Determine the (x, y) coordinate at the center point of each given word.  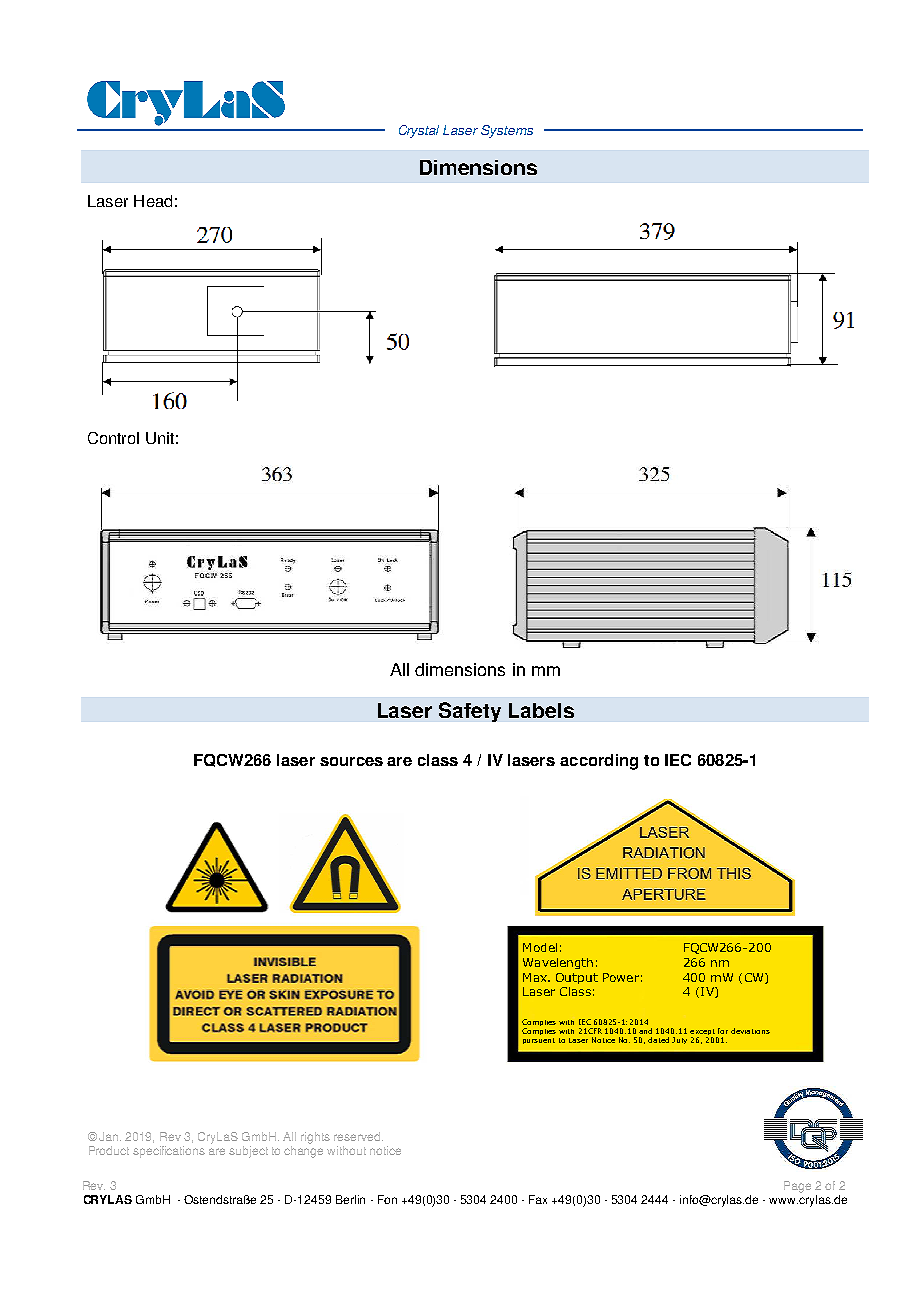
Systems (507, 131)
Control (113, 438)
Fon (387, 1199)
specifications (169, 1152)
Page (797, 1187)
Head (153, 201)
